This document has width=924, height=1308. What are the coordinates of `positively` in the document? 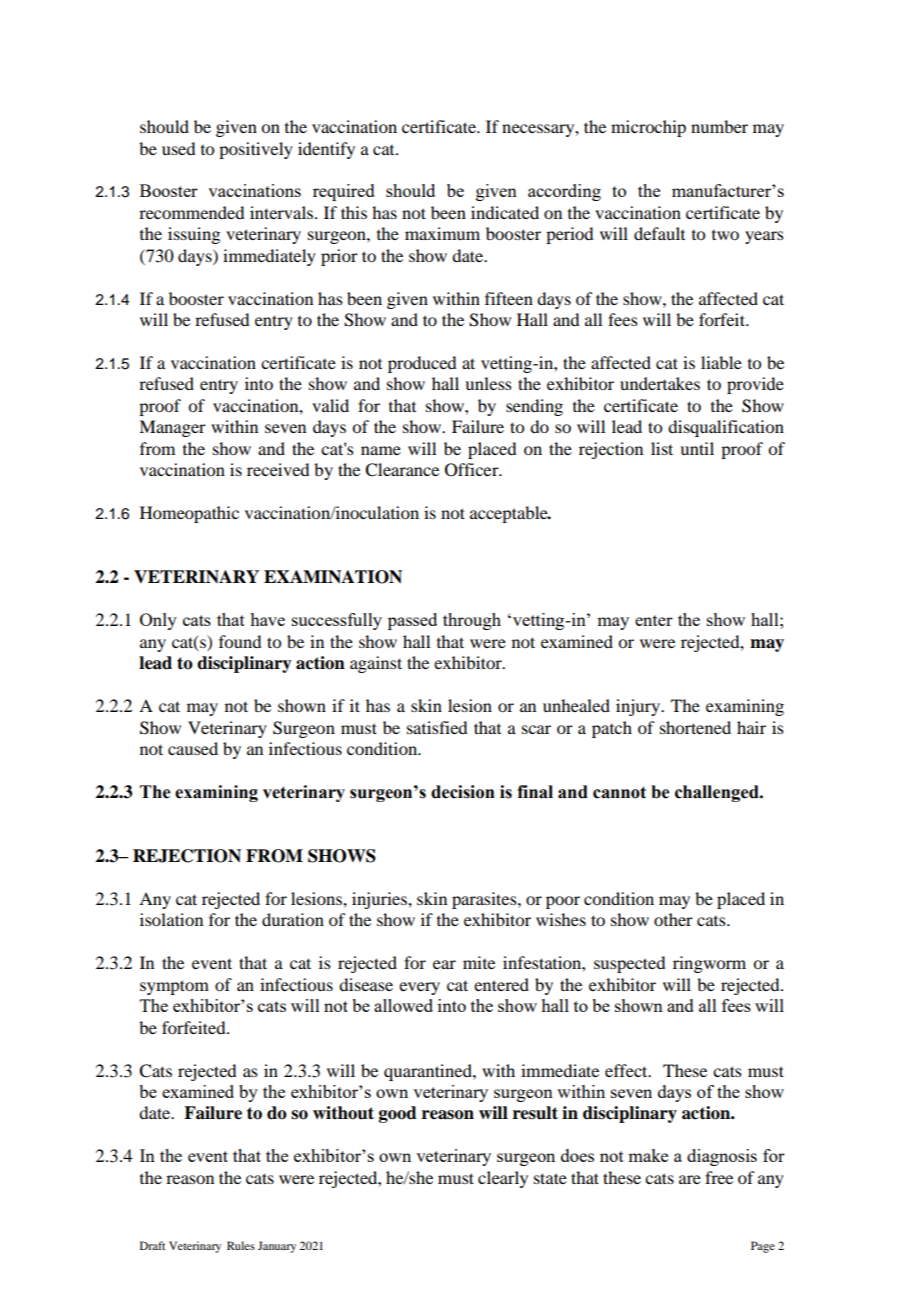 It's located at (256, 150).
